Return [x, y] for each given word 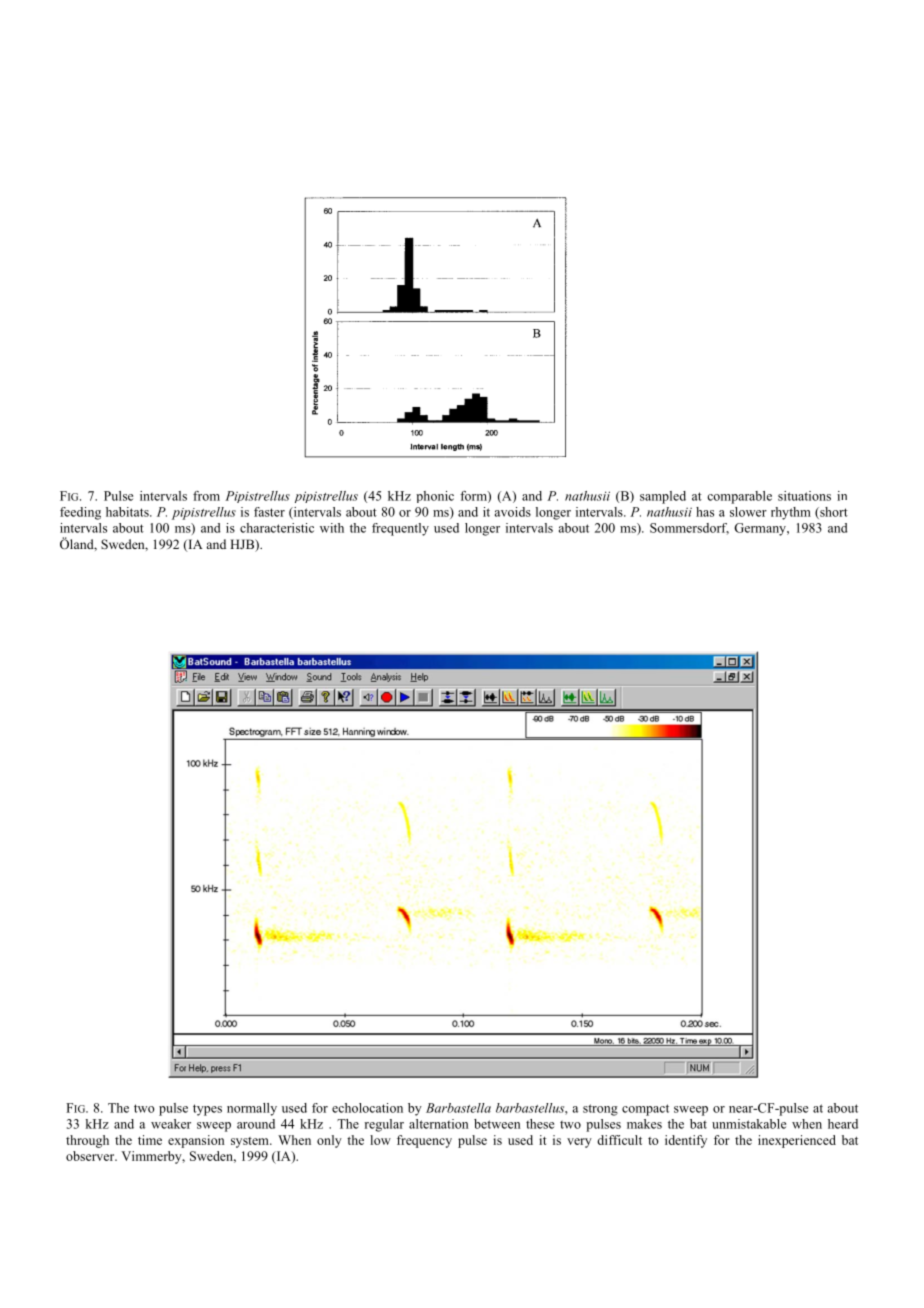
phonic [435, 497]
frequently [400, 529]
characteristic [277, 528]
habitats [128, 512]
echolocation [367, 1108]
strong [600, 1110]
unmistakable [749, 1124]
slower [748, 512]
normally [252, 1109]
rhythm [791, 513]
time [150, 1140]
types [207, 1110]
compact [645, 1110]
